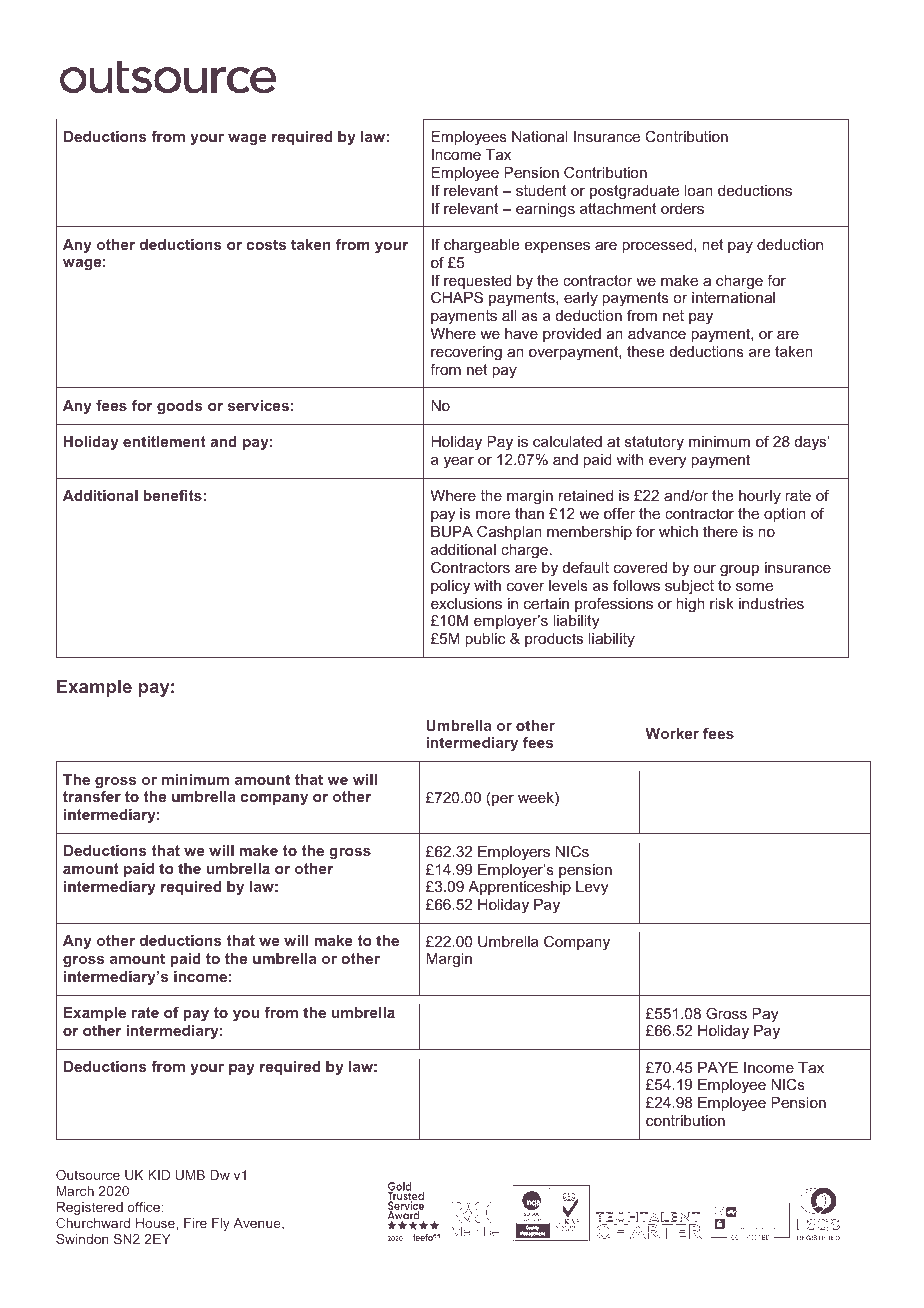 The width and height of the image is (924, 1308). What do you see at coordinates (720, 531) in the image?
I see `there` at bounding box center [720, 531].
